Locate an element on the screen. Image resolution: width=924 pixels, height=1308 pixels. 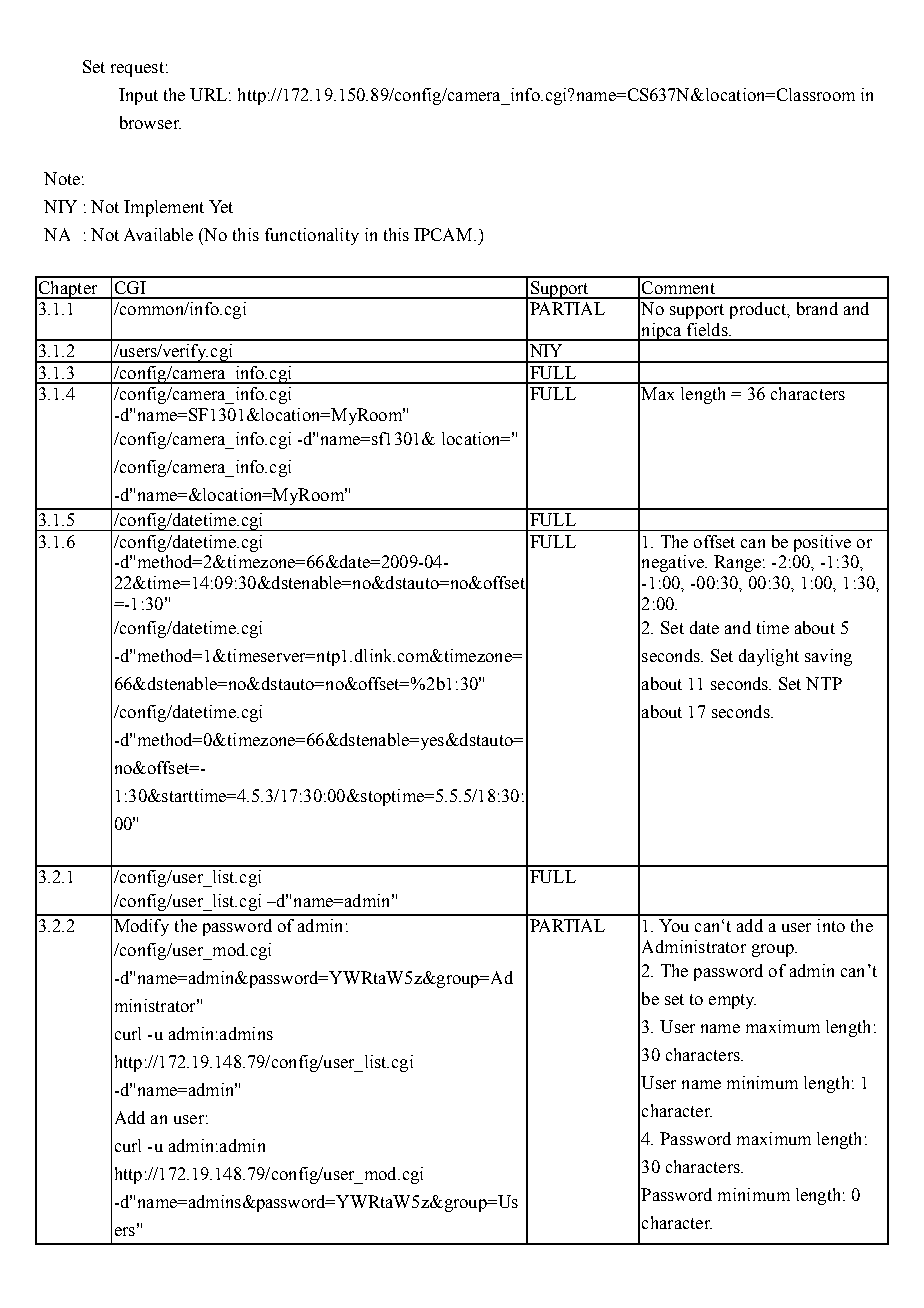
empty is located at coordinates (732, 1001).
